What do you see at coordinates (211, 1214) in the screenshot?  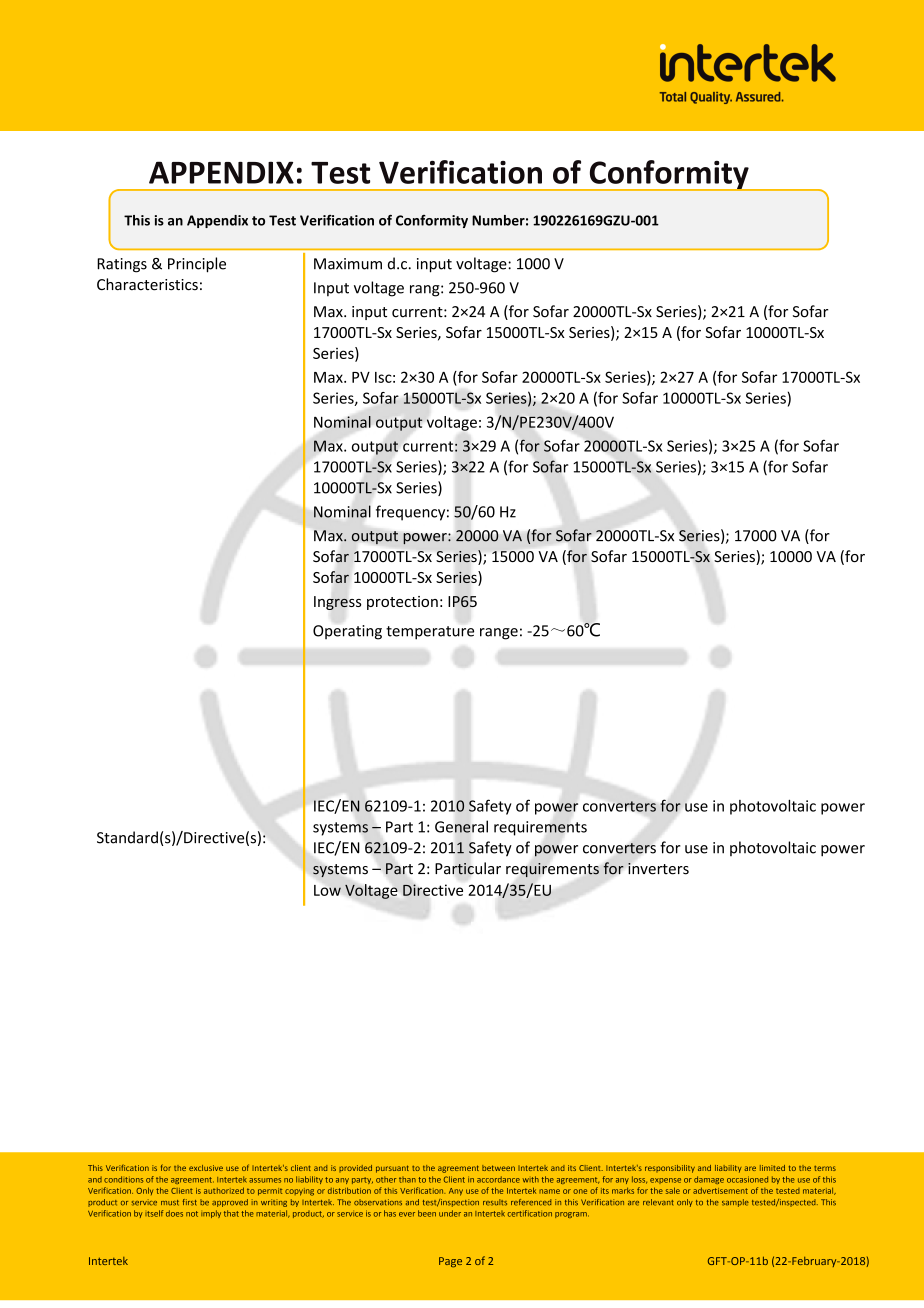 I see `imply` at bounding box center [211, 1214].
